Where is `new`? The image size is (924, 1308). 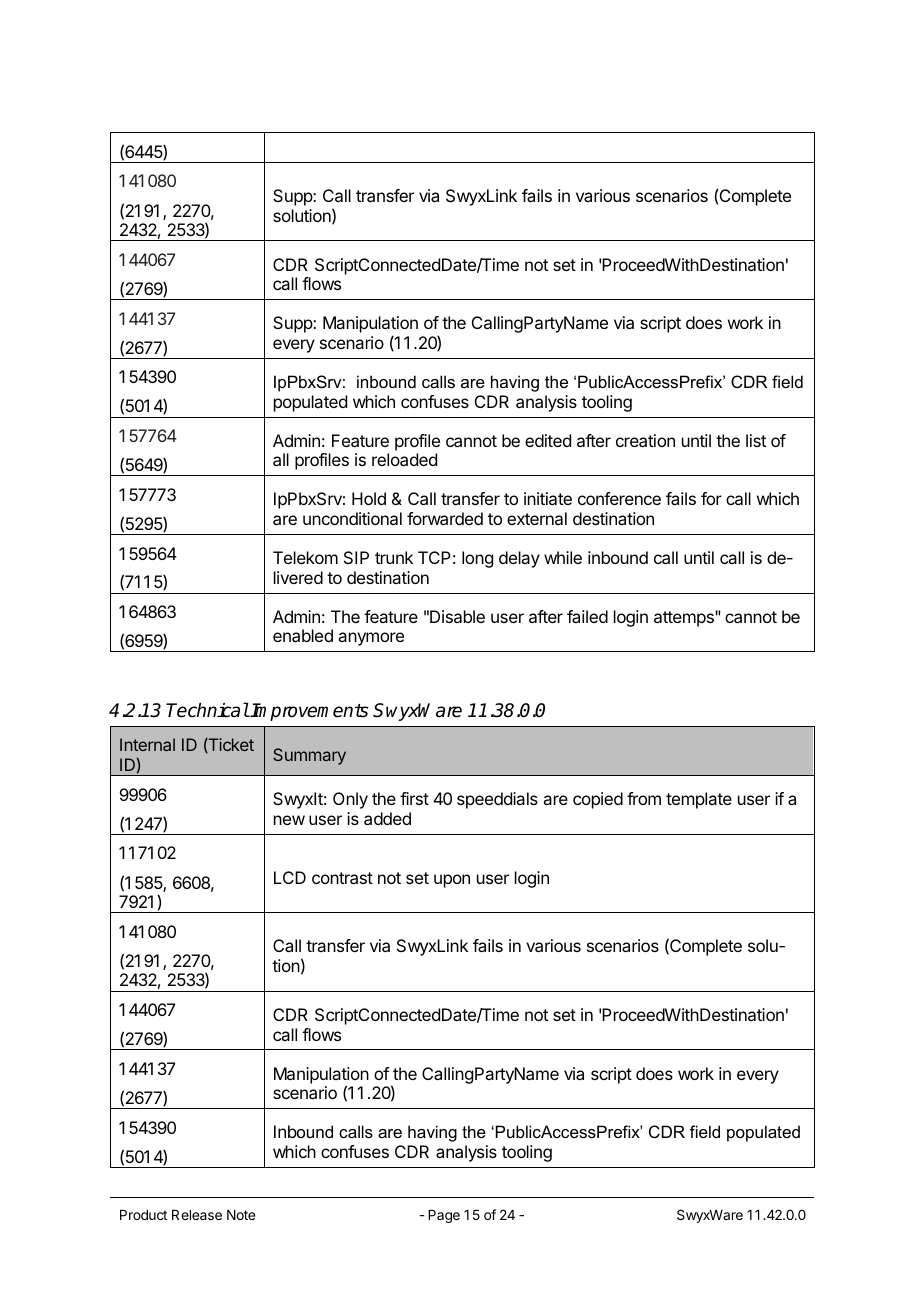
new is located at coordinates (289, 820).
